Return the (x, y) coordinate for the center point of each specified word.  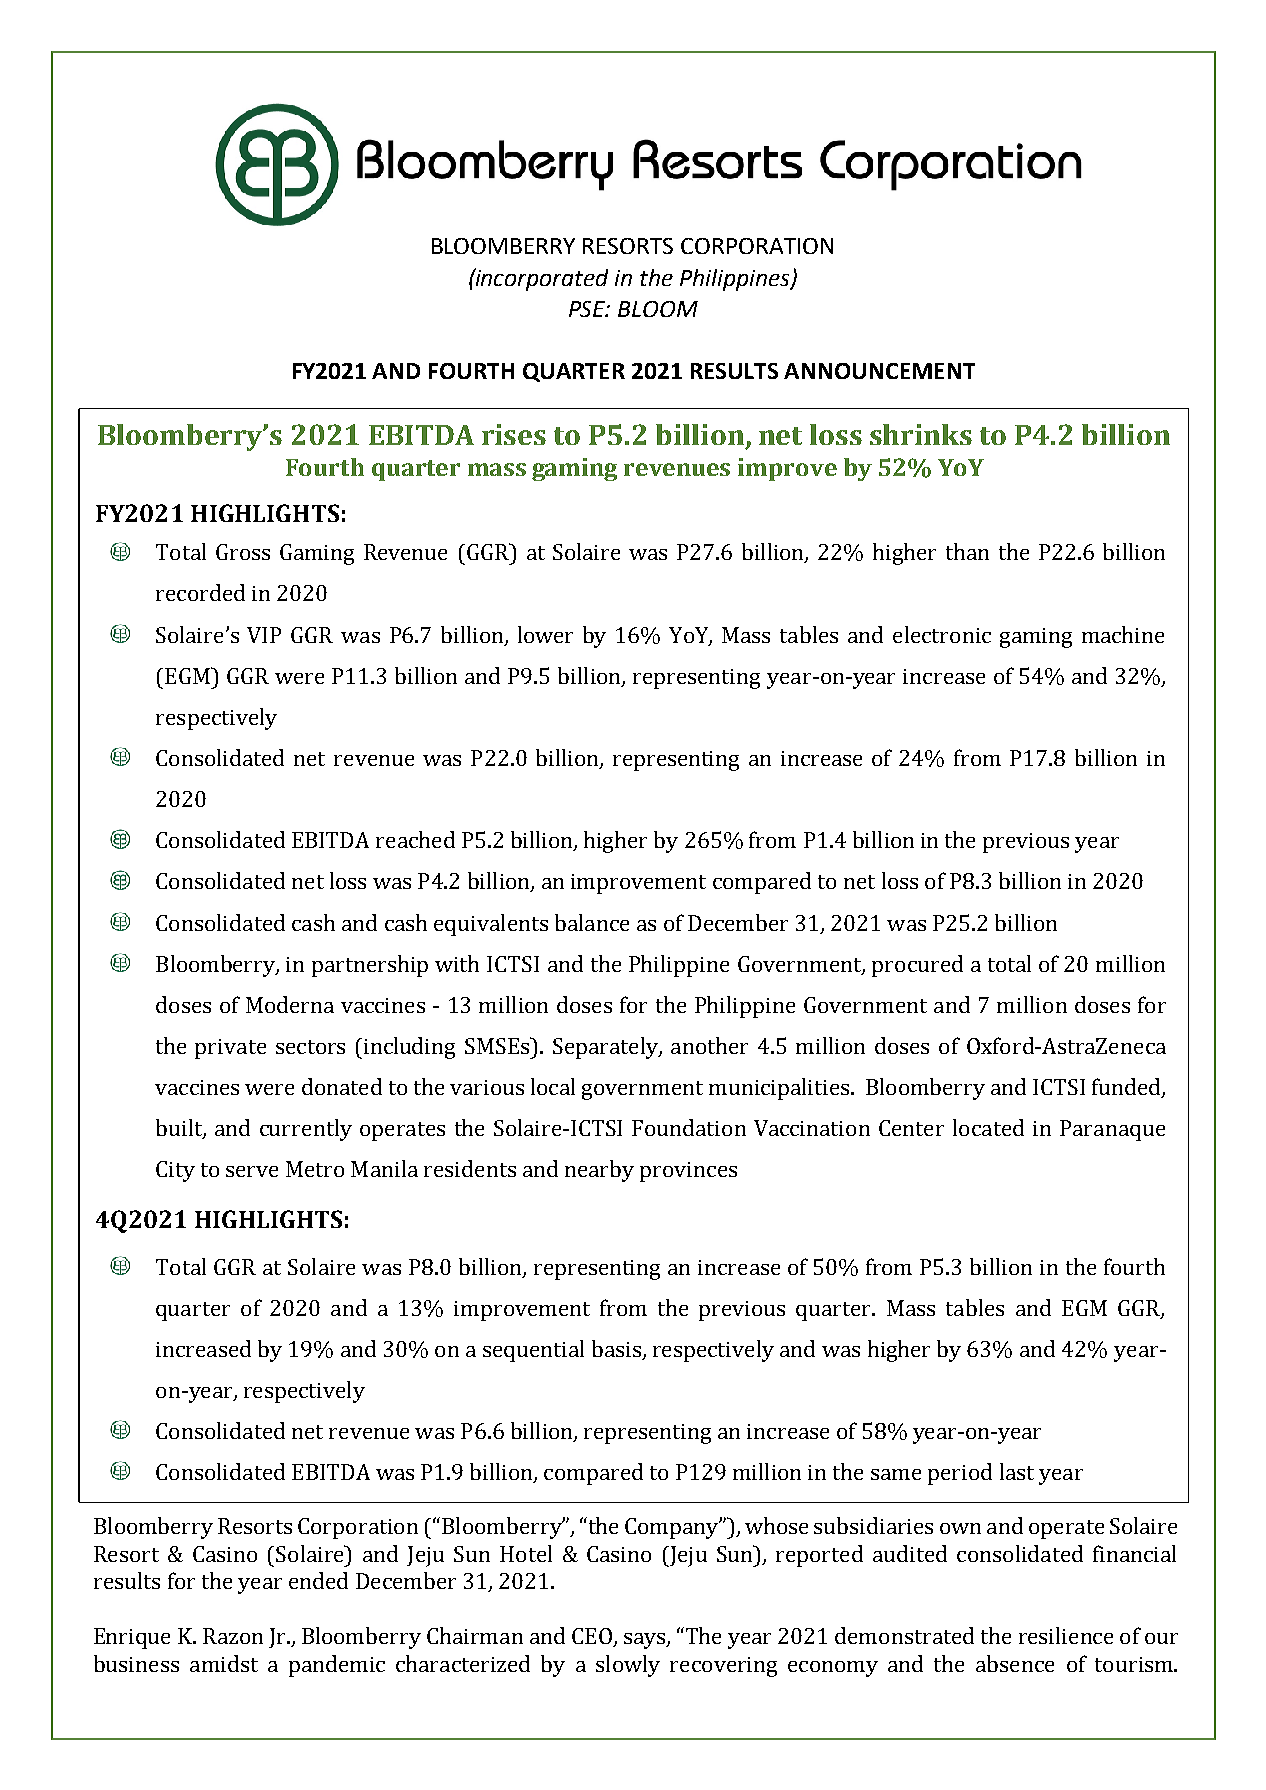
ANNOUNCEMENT (879, 371)
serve (252, 1171)
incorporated (541, 279)
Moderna (290, 1004)
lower (545, 634)
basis (616, 1348)
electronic (942, 634)
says (646, 1641)
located (988, 1127)
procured (917, 966)
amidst (224, 1663)
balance (592, 922)
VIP (264, 635)
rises (514, 434)
